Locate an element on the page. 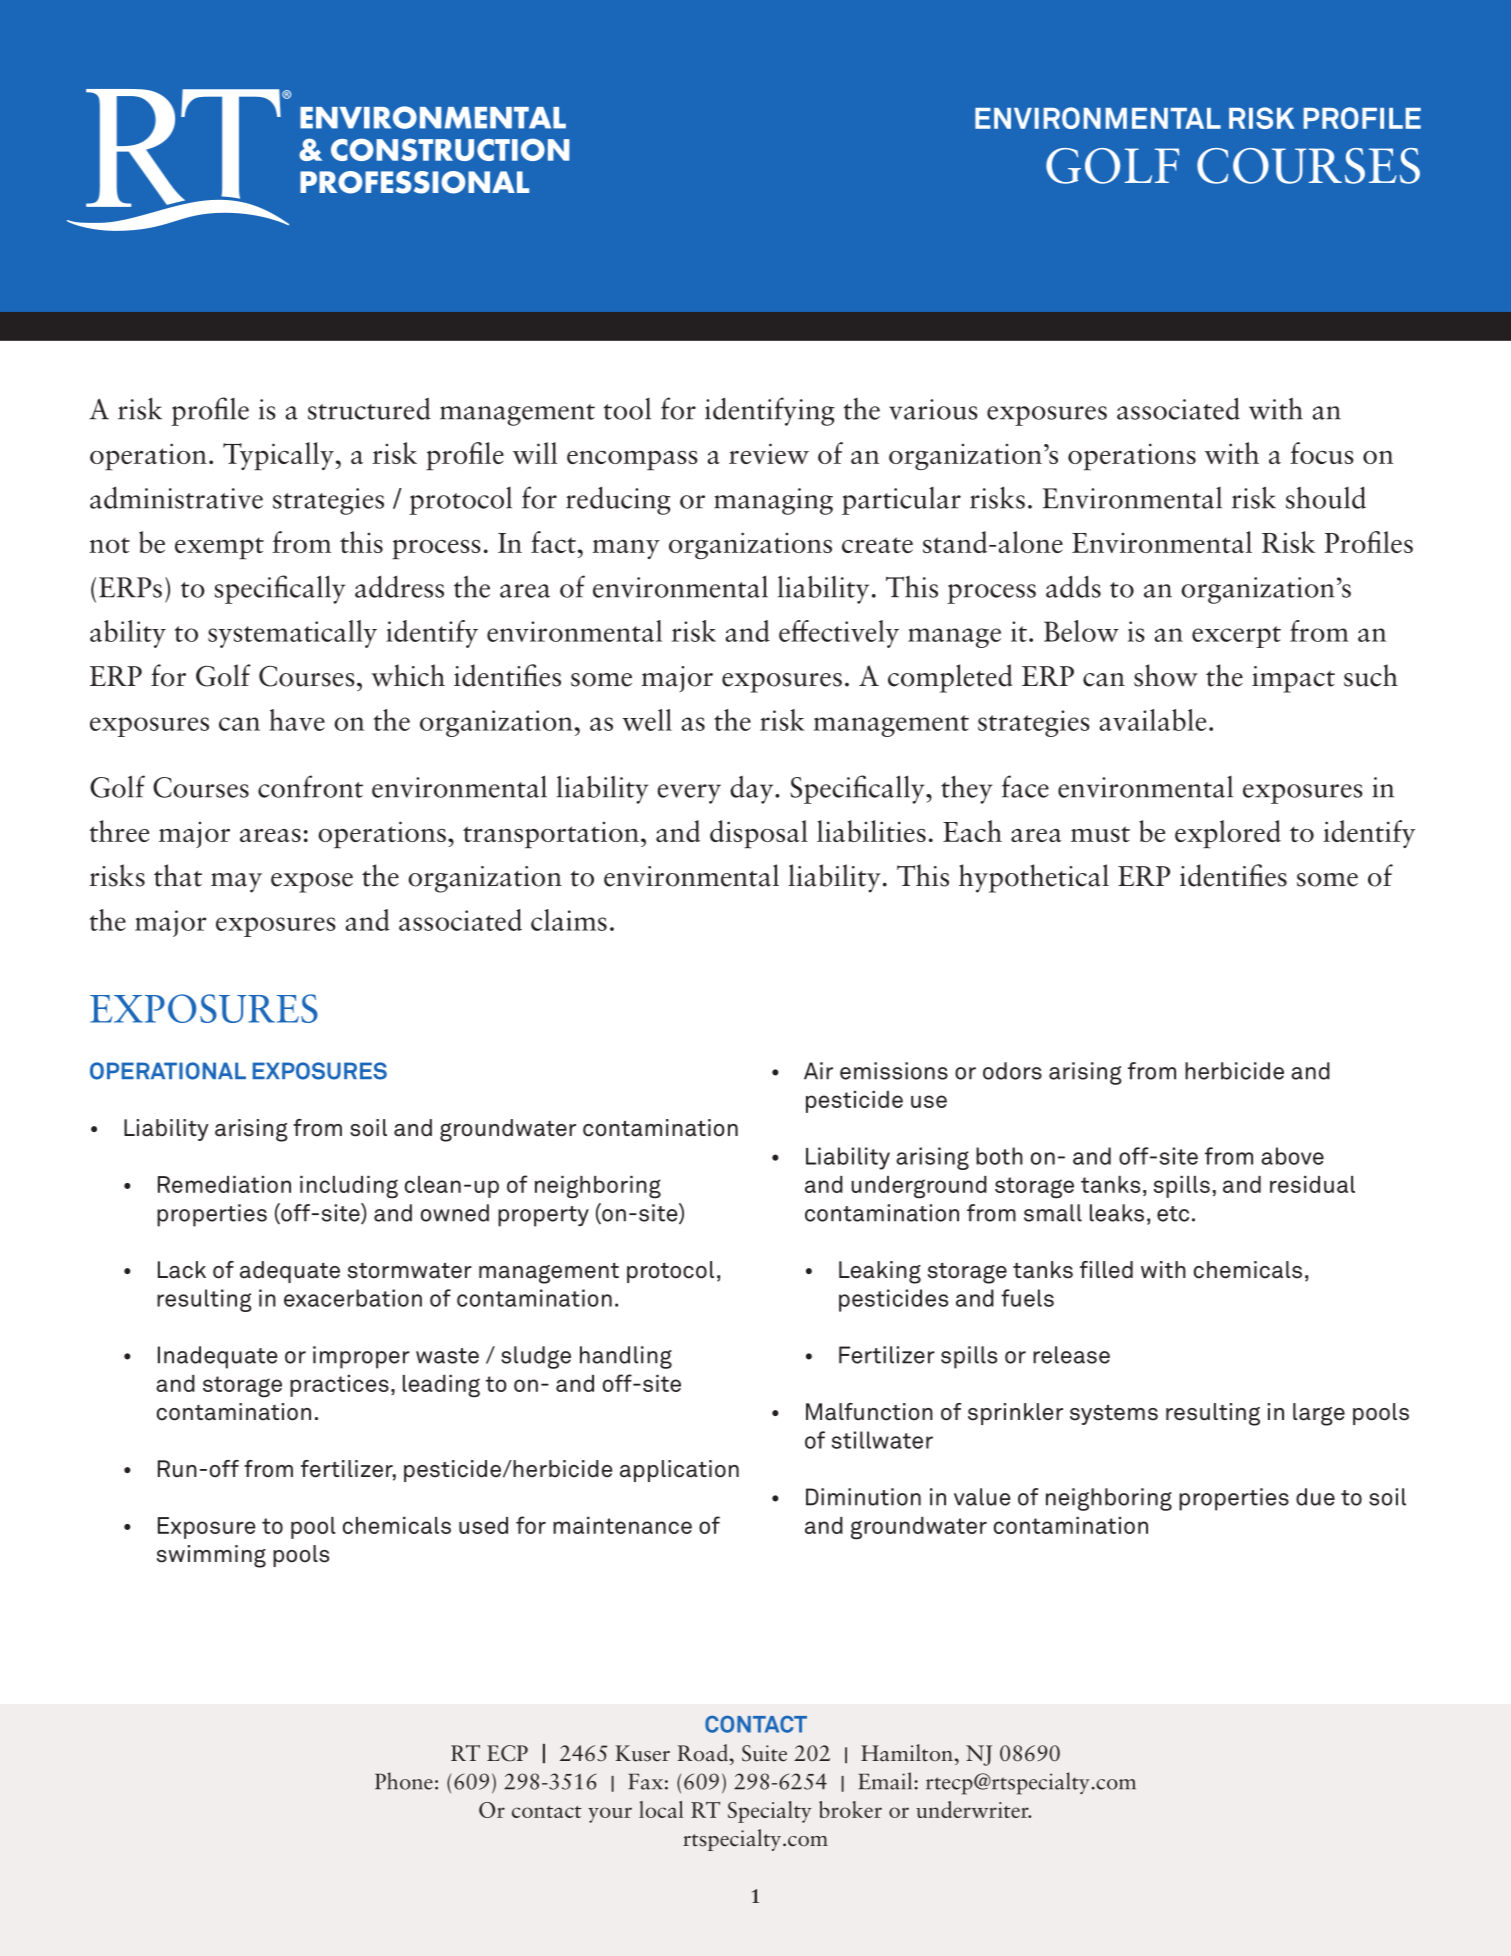  explored is located at coordinates (1228, 834).
